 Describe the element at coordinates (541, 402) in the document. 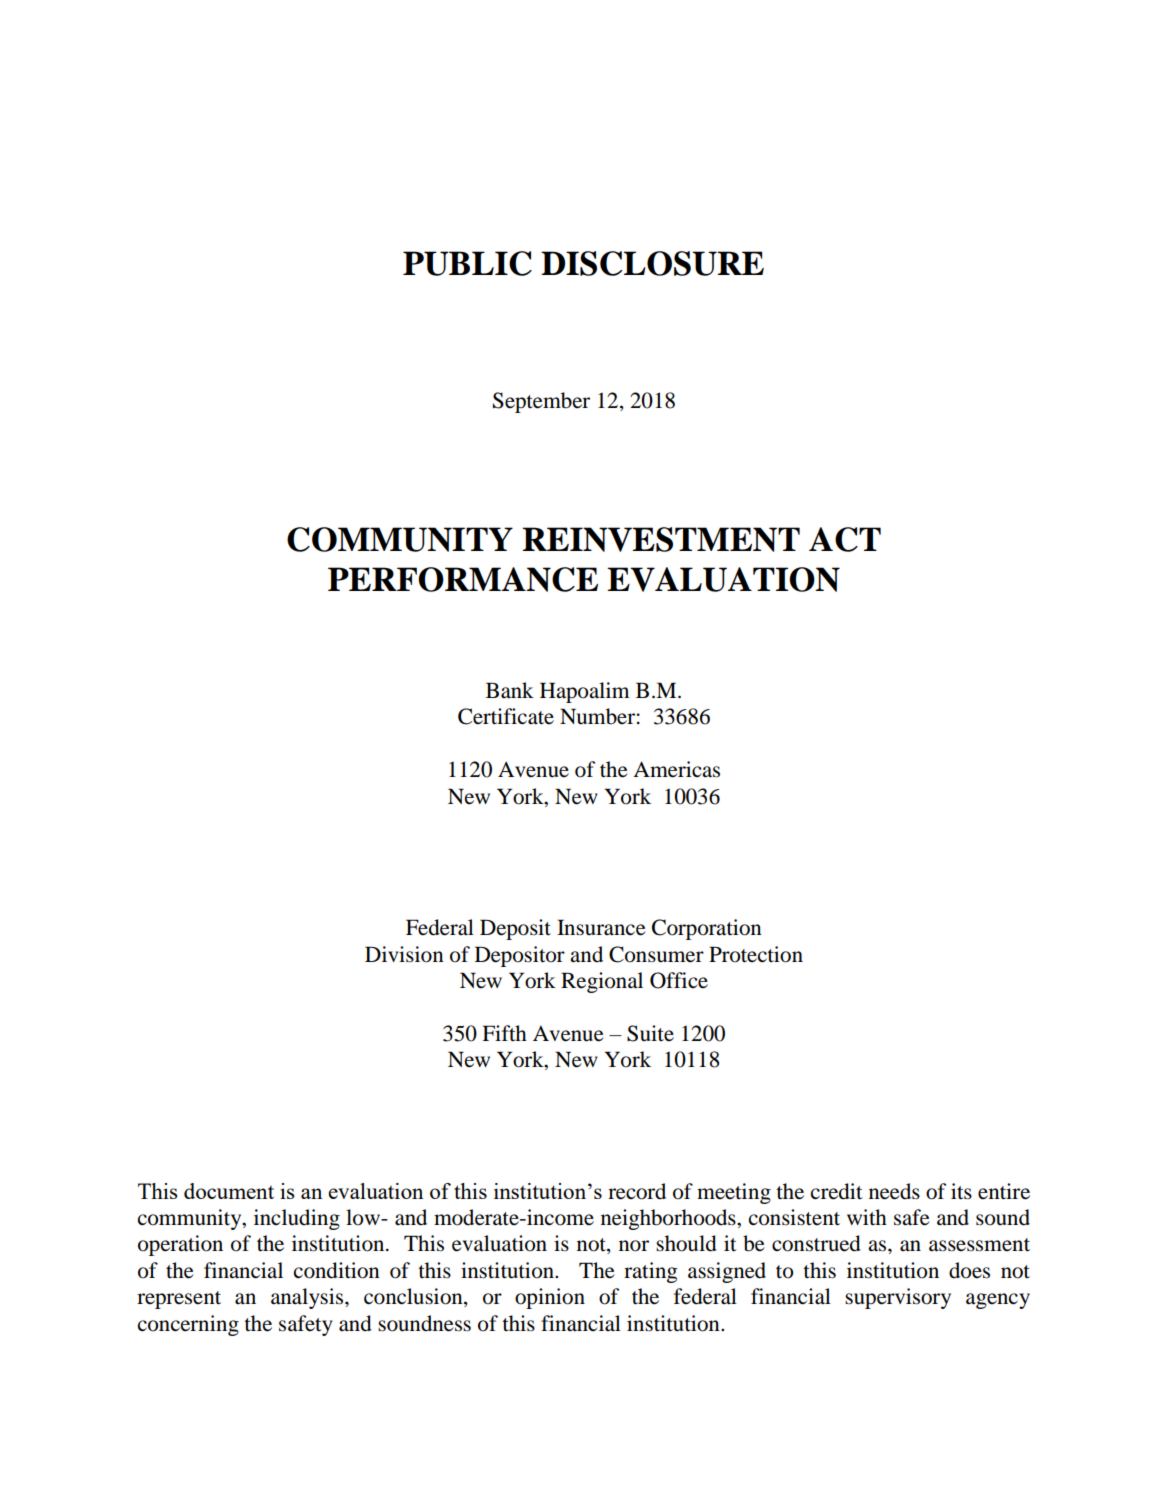

I see `September` at that location.
